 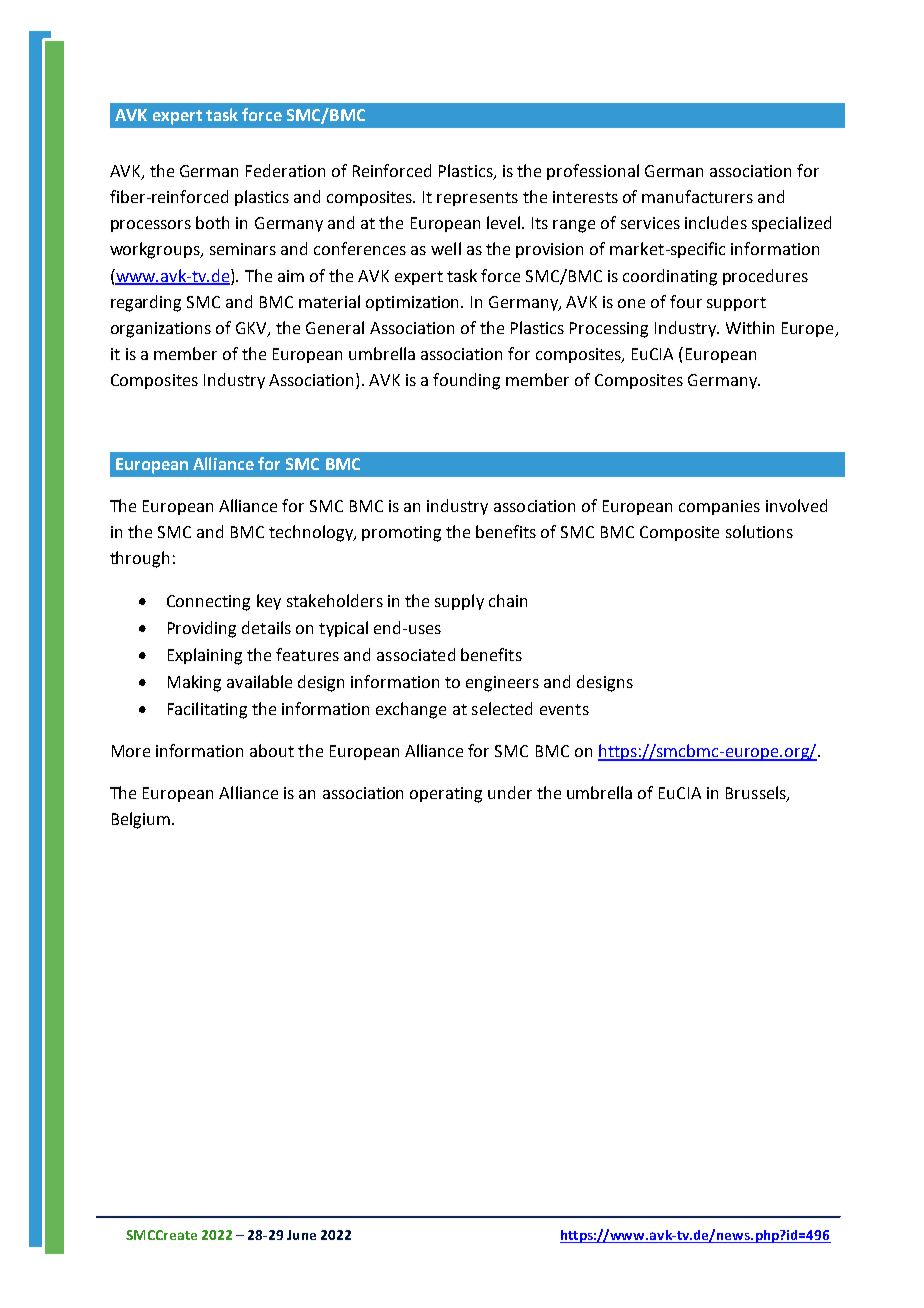 What do you see at coordinates (502, 708) in the screenshot?
I see `selected` at bounding box center [502, 708].
